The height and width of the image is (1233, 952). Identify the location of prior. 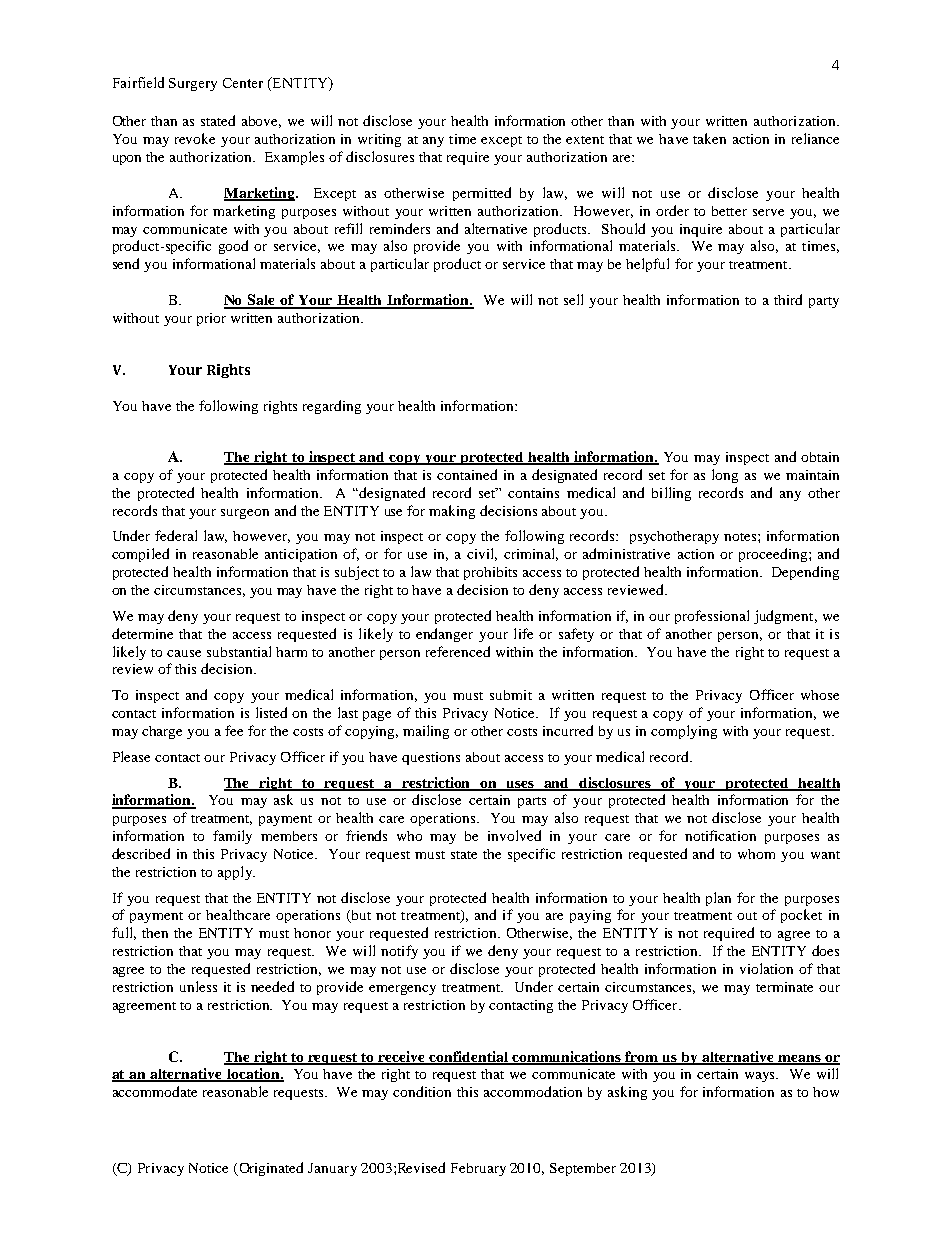
(211, 319).
